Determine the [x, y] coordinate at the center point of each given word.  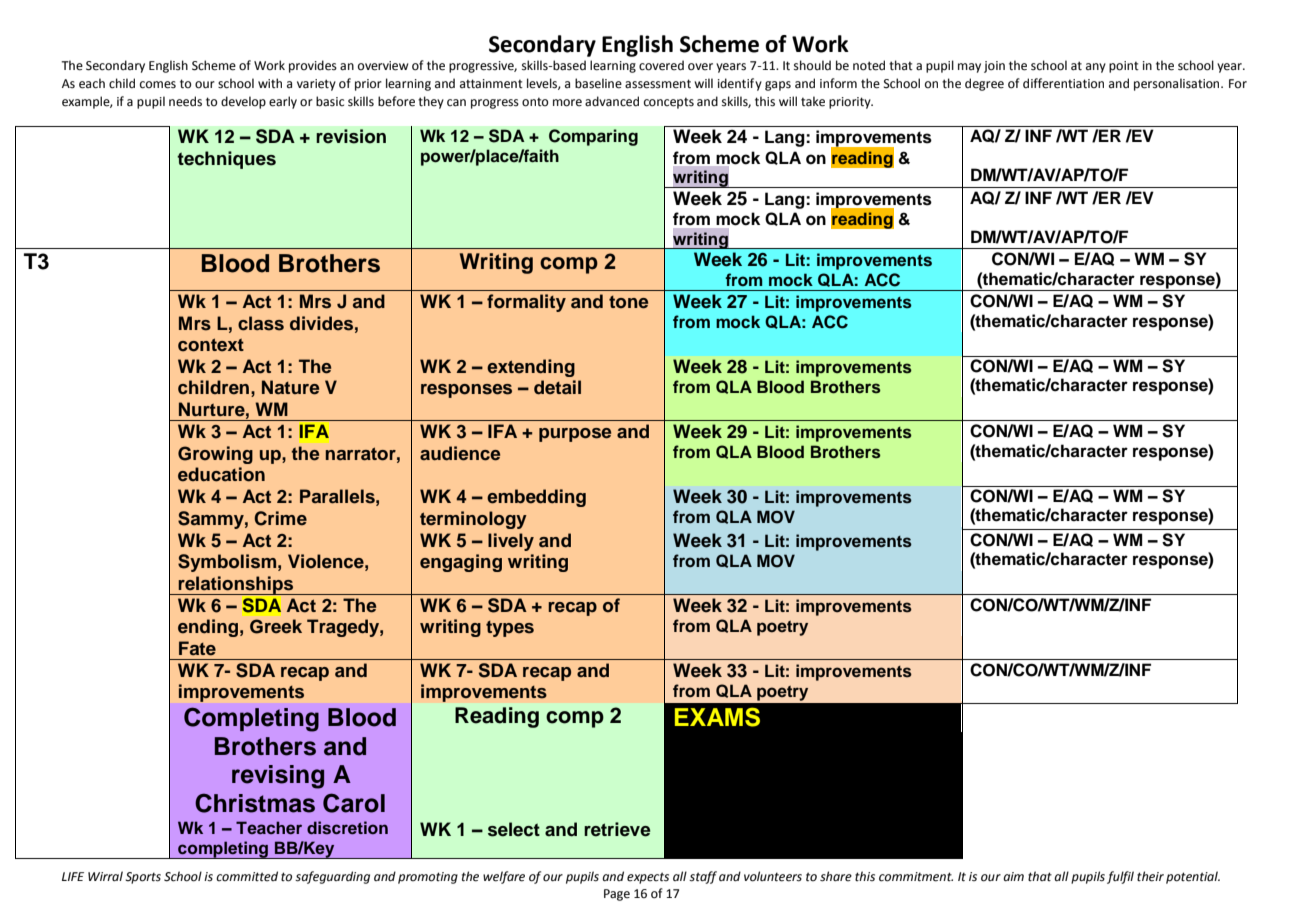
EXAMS [717, 717]
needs [185, 101]
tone [628, 302]
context [211, 345]
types [510, 629]
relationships [236, 585]
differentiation [1063, 83]
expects [648, 878]
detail [557, 387]
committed [247, 876]
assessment [658, 84]
